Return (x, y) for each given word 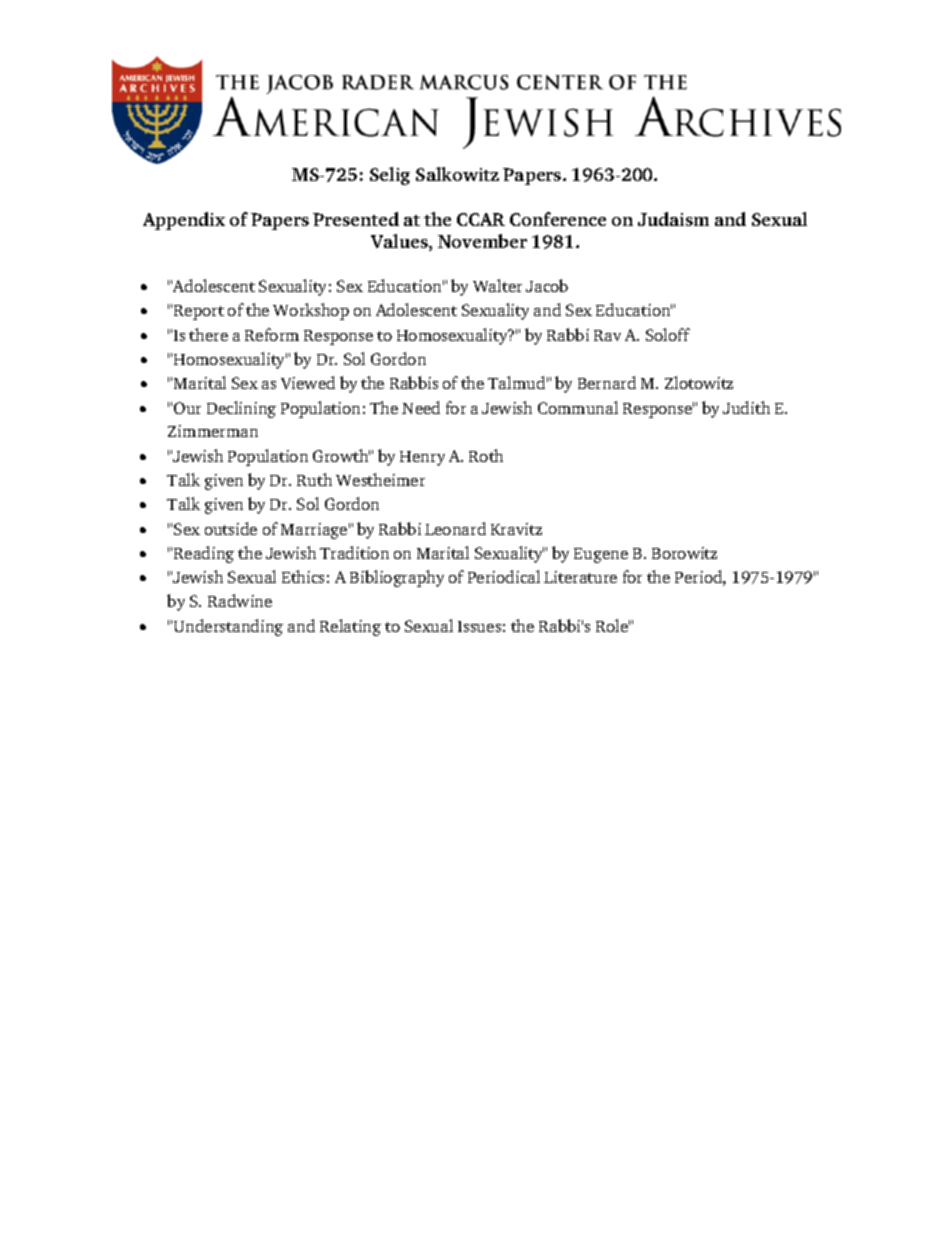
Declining (241, 409)
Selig (390, 176)
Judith (746, 407)
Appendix (184, 221)
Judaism (673, 219)
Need (421, 407)
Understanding (228, 627)
